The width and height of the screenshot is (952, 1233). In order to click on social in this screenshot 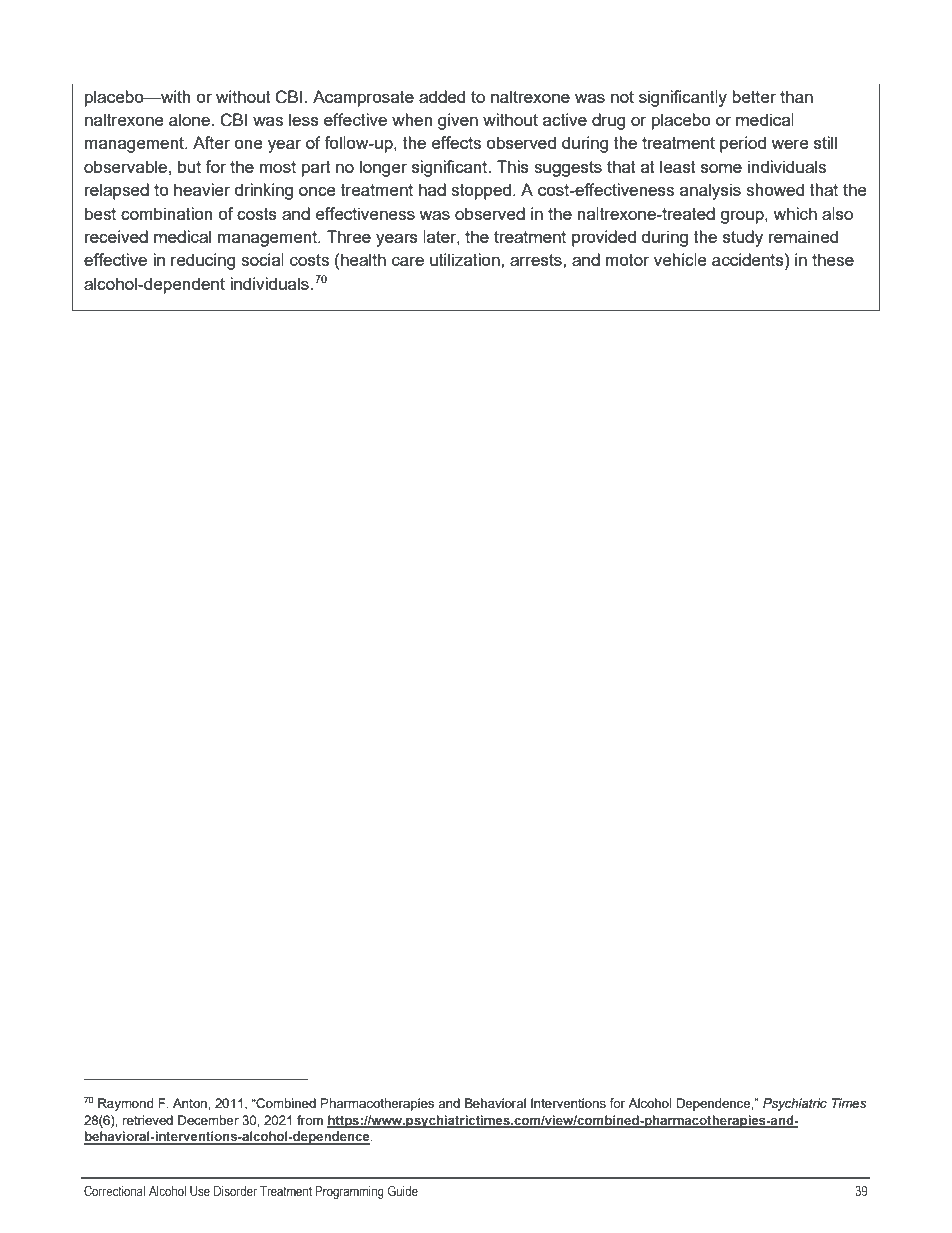, I will do `click(262, 259)`.
